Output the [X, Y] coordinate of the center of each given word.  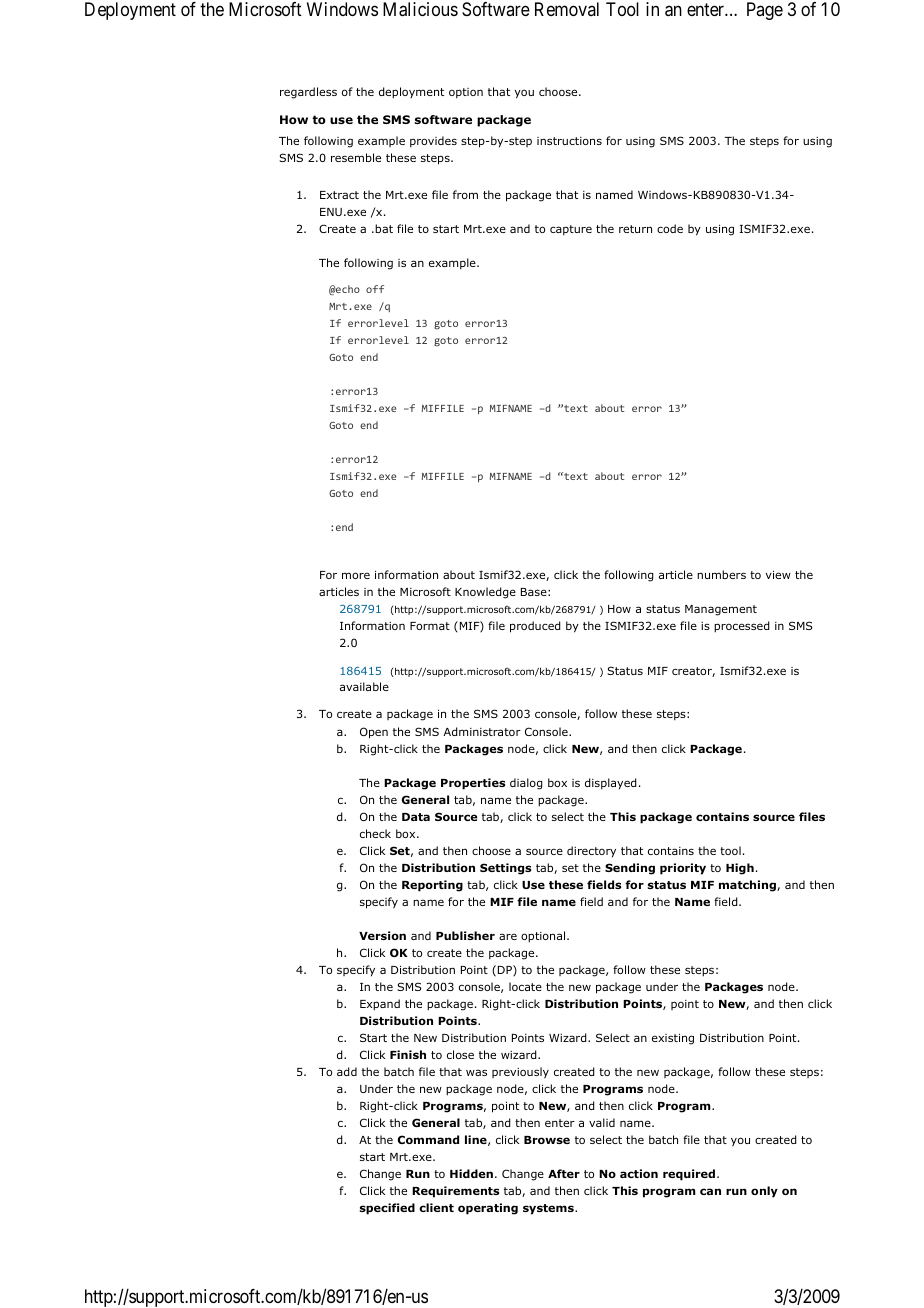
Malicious [420, 9]
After [564, 1173]
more [356, 575]
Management [721, 610]
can [710, 1191]
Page [765, 11]
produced [535, 627]
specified [387, 1209]
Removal [567, 9]
